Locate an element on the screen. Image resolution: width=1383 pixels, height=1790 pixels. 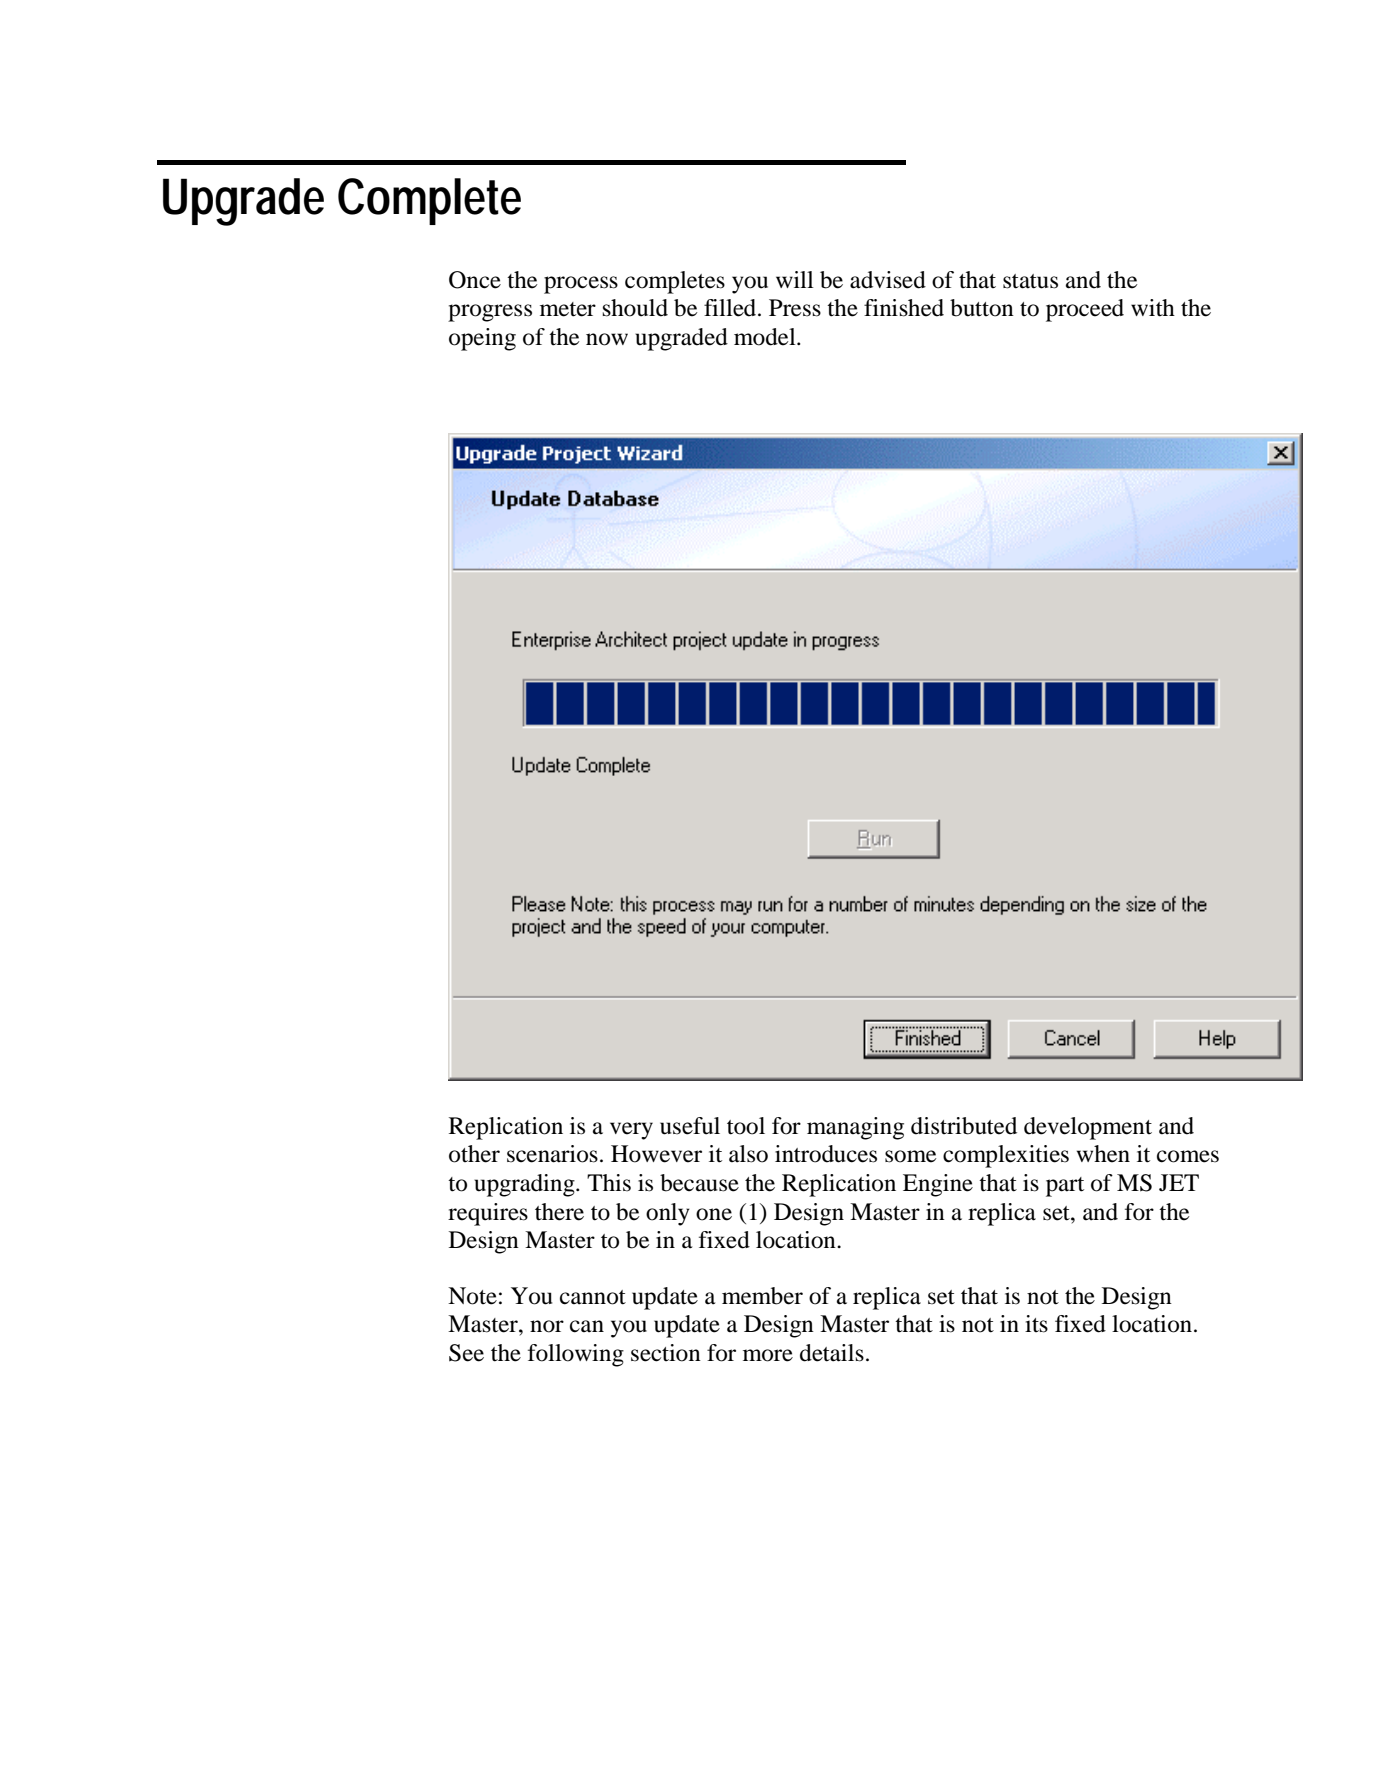
details is located at coordinates (832, 1353).
